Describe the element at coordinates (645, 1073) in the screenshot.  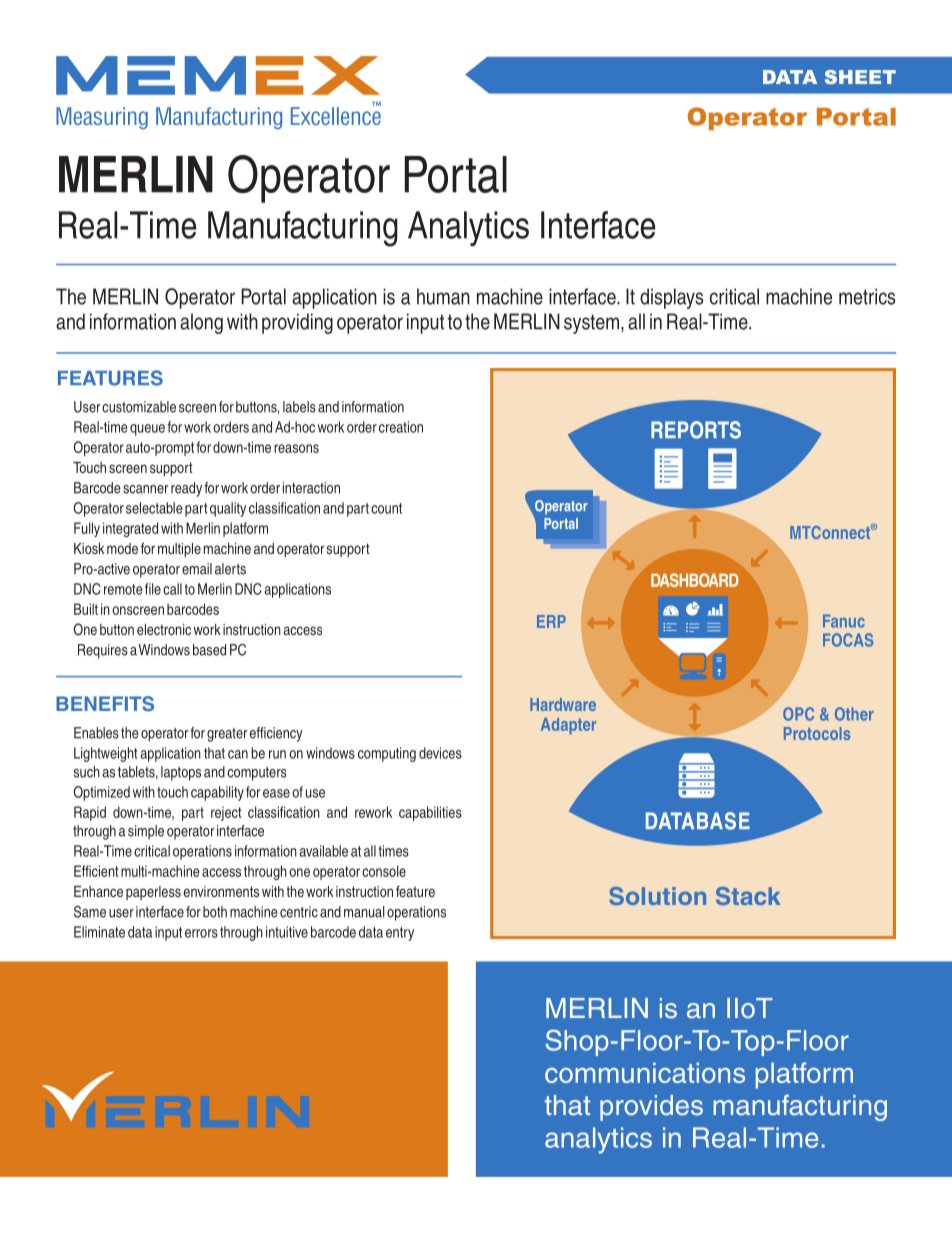
I see `communications` at that location.
